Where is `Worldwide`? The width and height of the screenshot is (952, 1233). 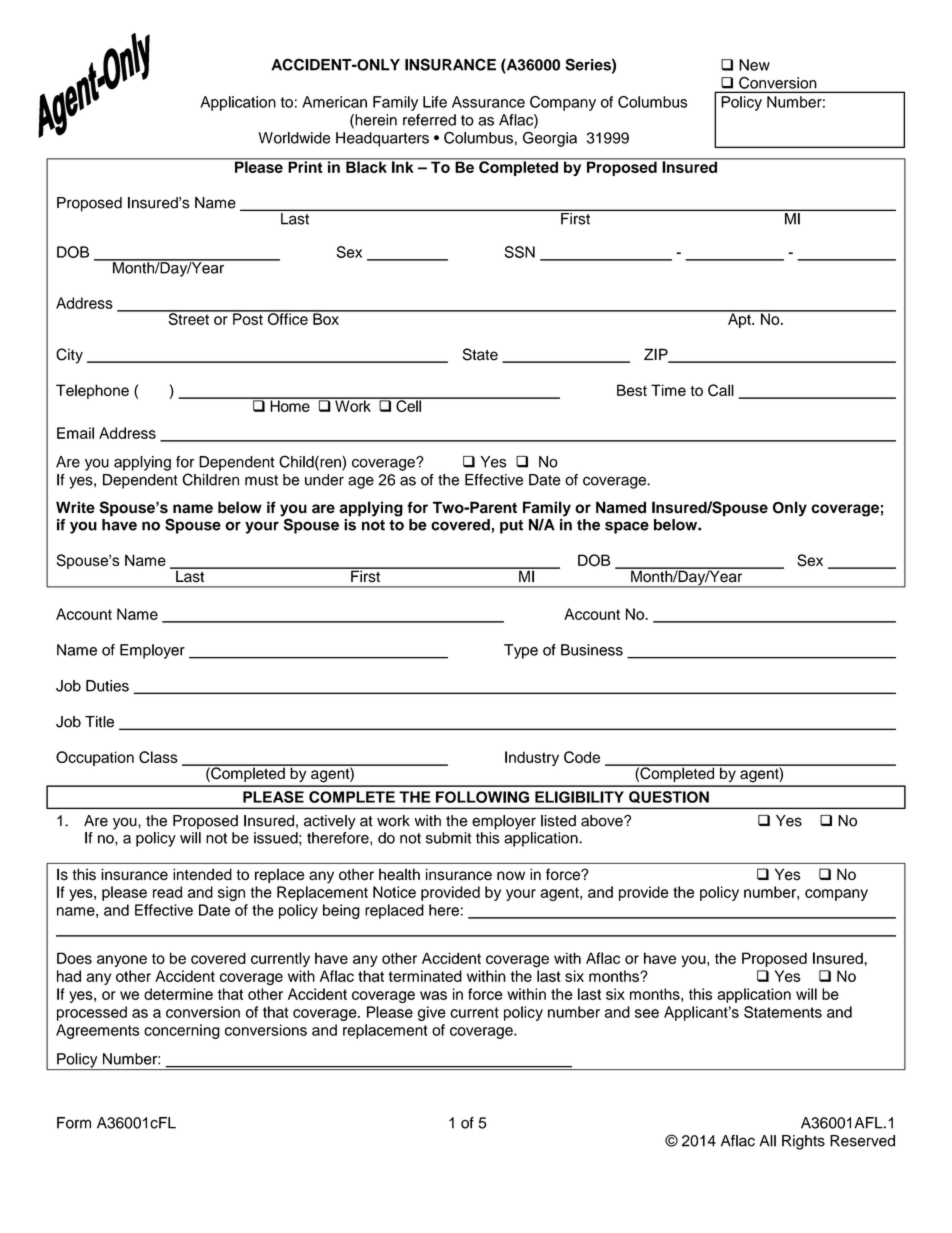 Worldwide is located at coordinates (294, 138).
